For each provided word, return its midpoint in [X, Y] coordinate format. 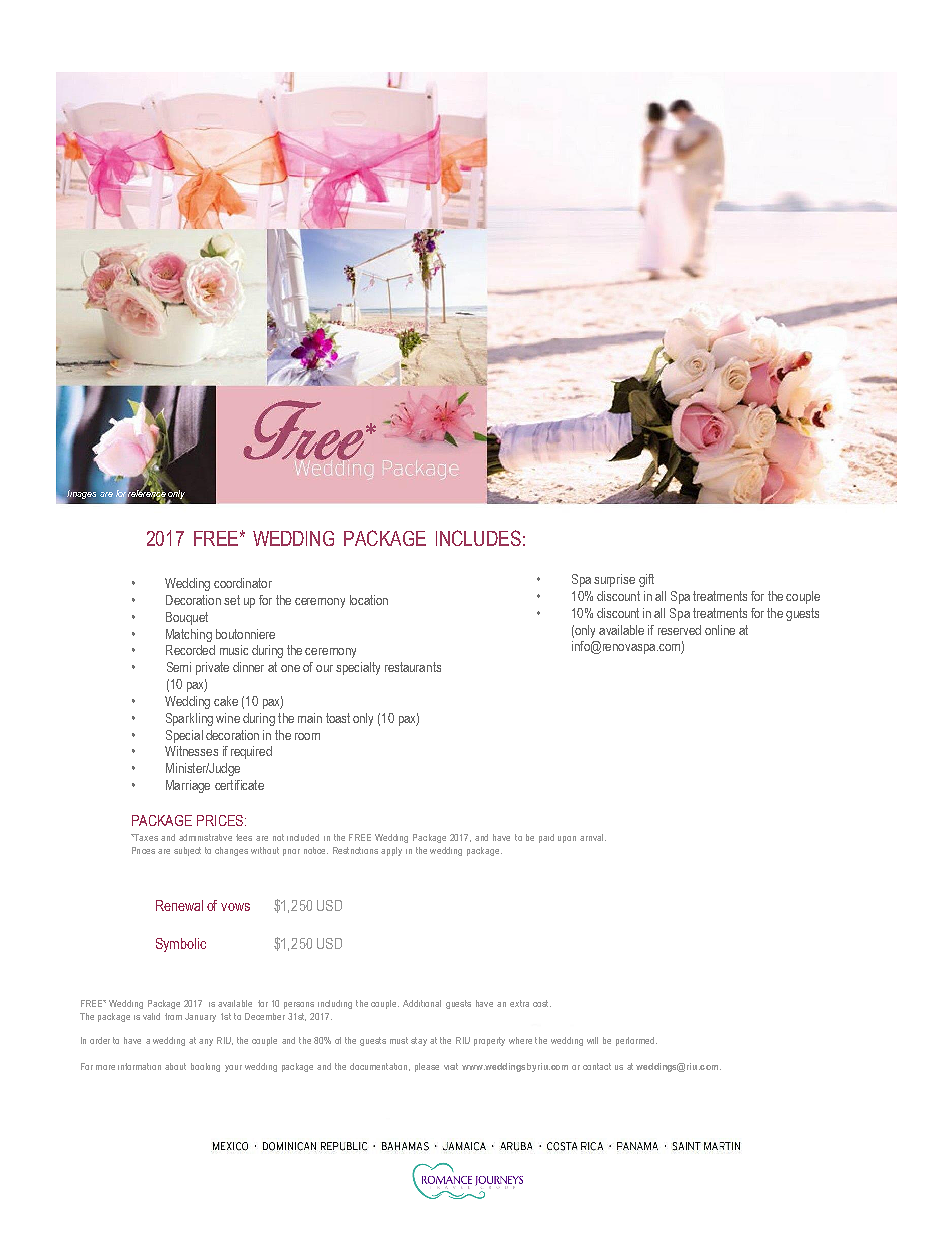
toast [338, 718]
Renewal [179, 905]
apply [391, 851]
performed [635, 1041]
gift [646, 580]
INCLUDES [478, 538]
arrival [593, 837]
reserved [679, 630]
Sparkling [189, 719]
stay [419, 1041]
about [175, 1066]
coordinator [243, 583]
